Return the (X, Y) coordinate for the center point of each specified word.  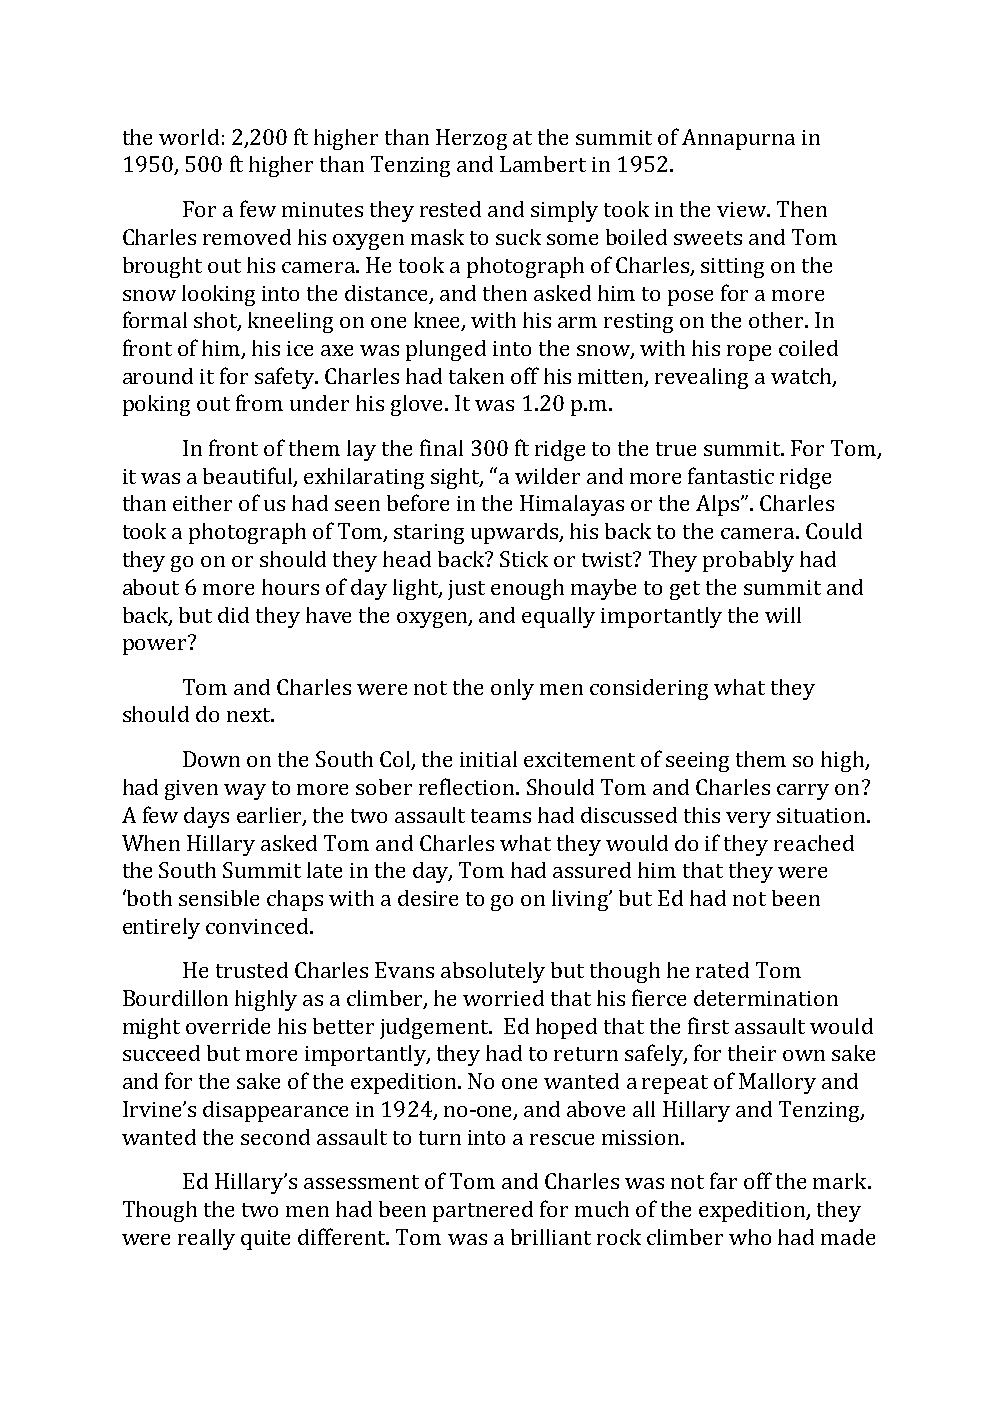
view (742, 209)
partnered (483, 1211)
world (189, 137)
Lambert (543, 164)
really (206, 1239)
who (750, 1237)
